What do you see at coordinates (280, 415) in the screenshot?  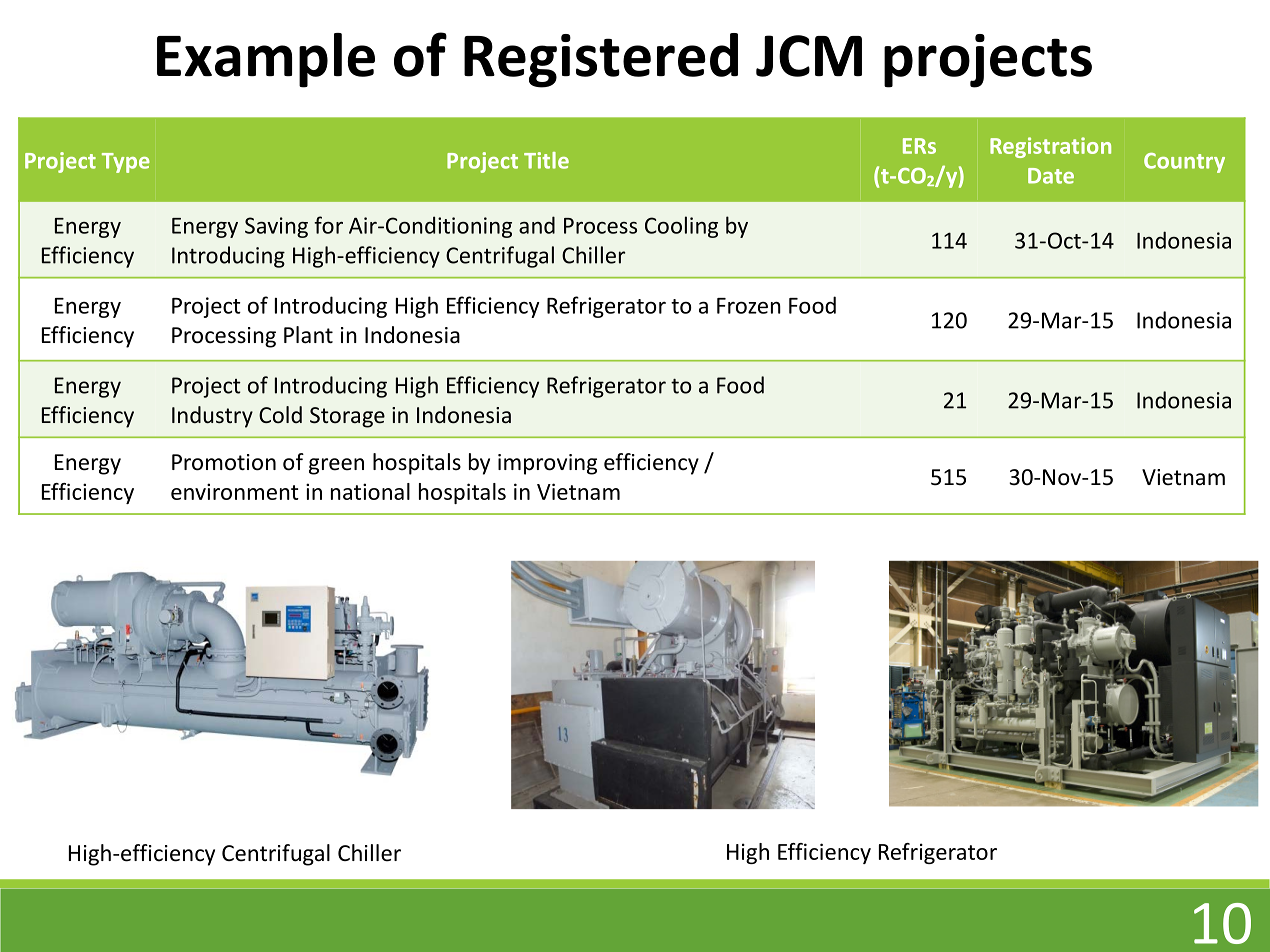 I see `Cold` at bounding box center [280, 415].
